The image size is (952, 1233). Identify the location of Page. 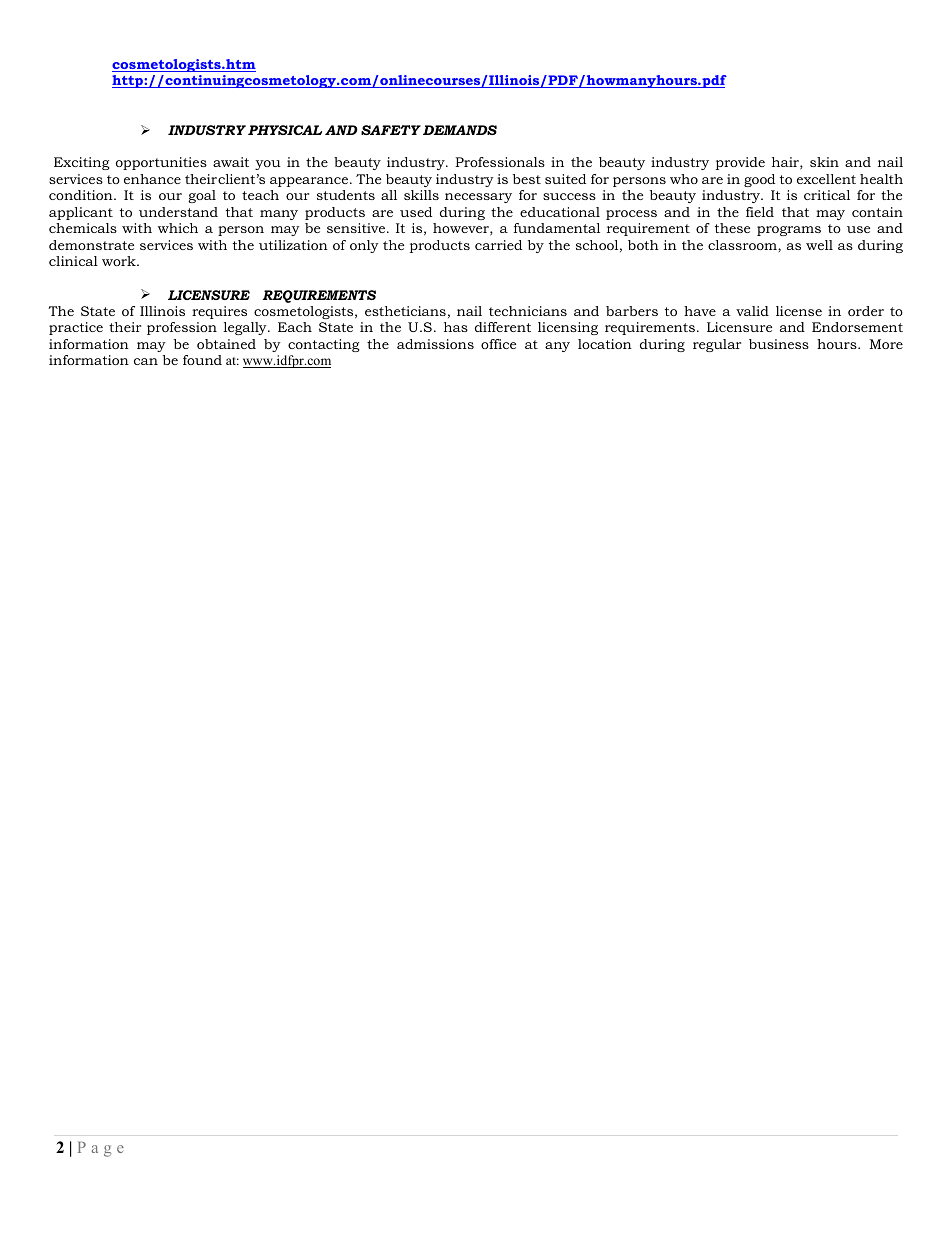
(101, 1149).
